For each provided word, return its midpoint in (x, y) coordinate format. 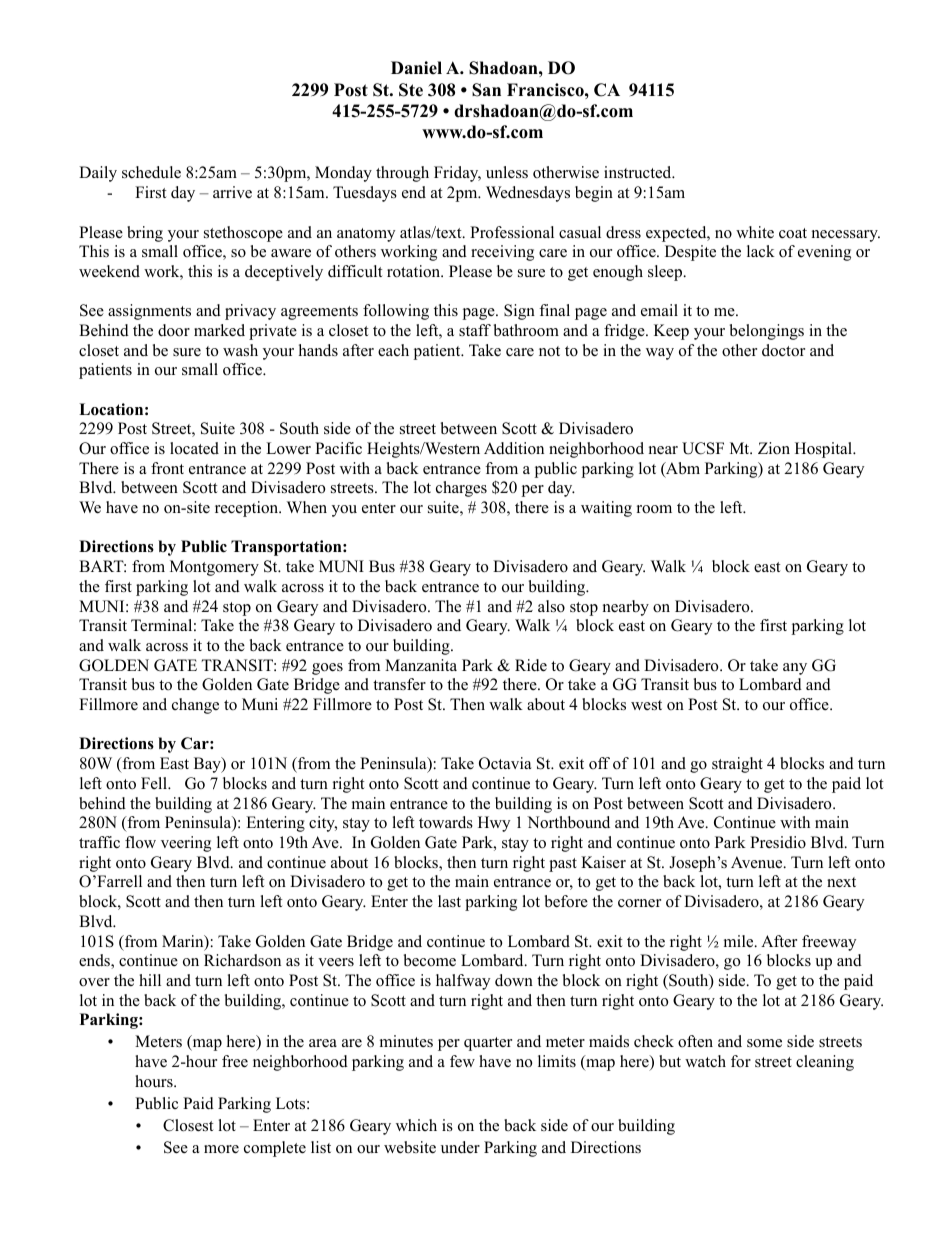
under (460, 1147)
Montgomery (214, 568)
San (486, 90)
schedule (151, 172)
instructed (639, 172)
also (551, 606)
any (795, 669)
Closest (188, 1125)
